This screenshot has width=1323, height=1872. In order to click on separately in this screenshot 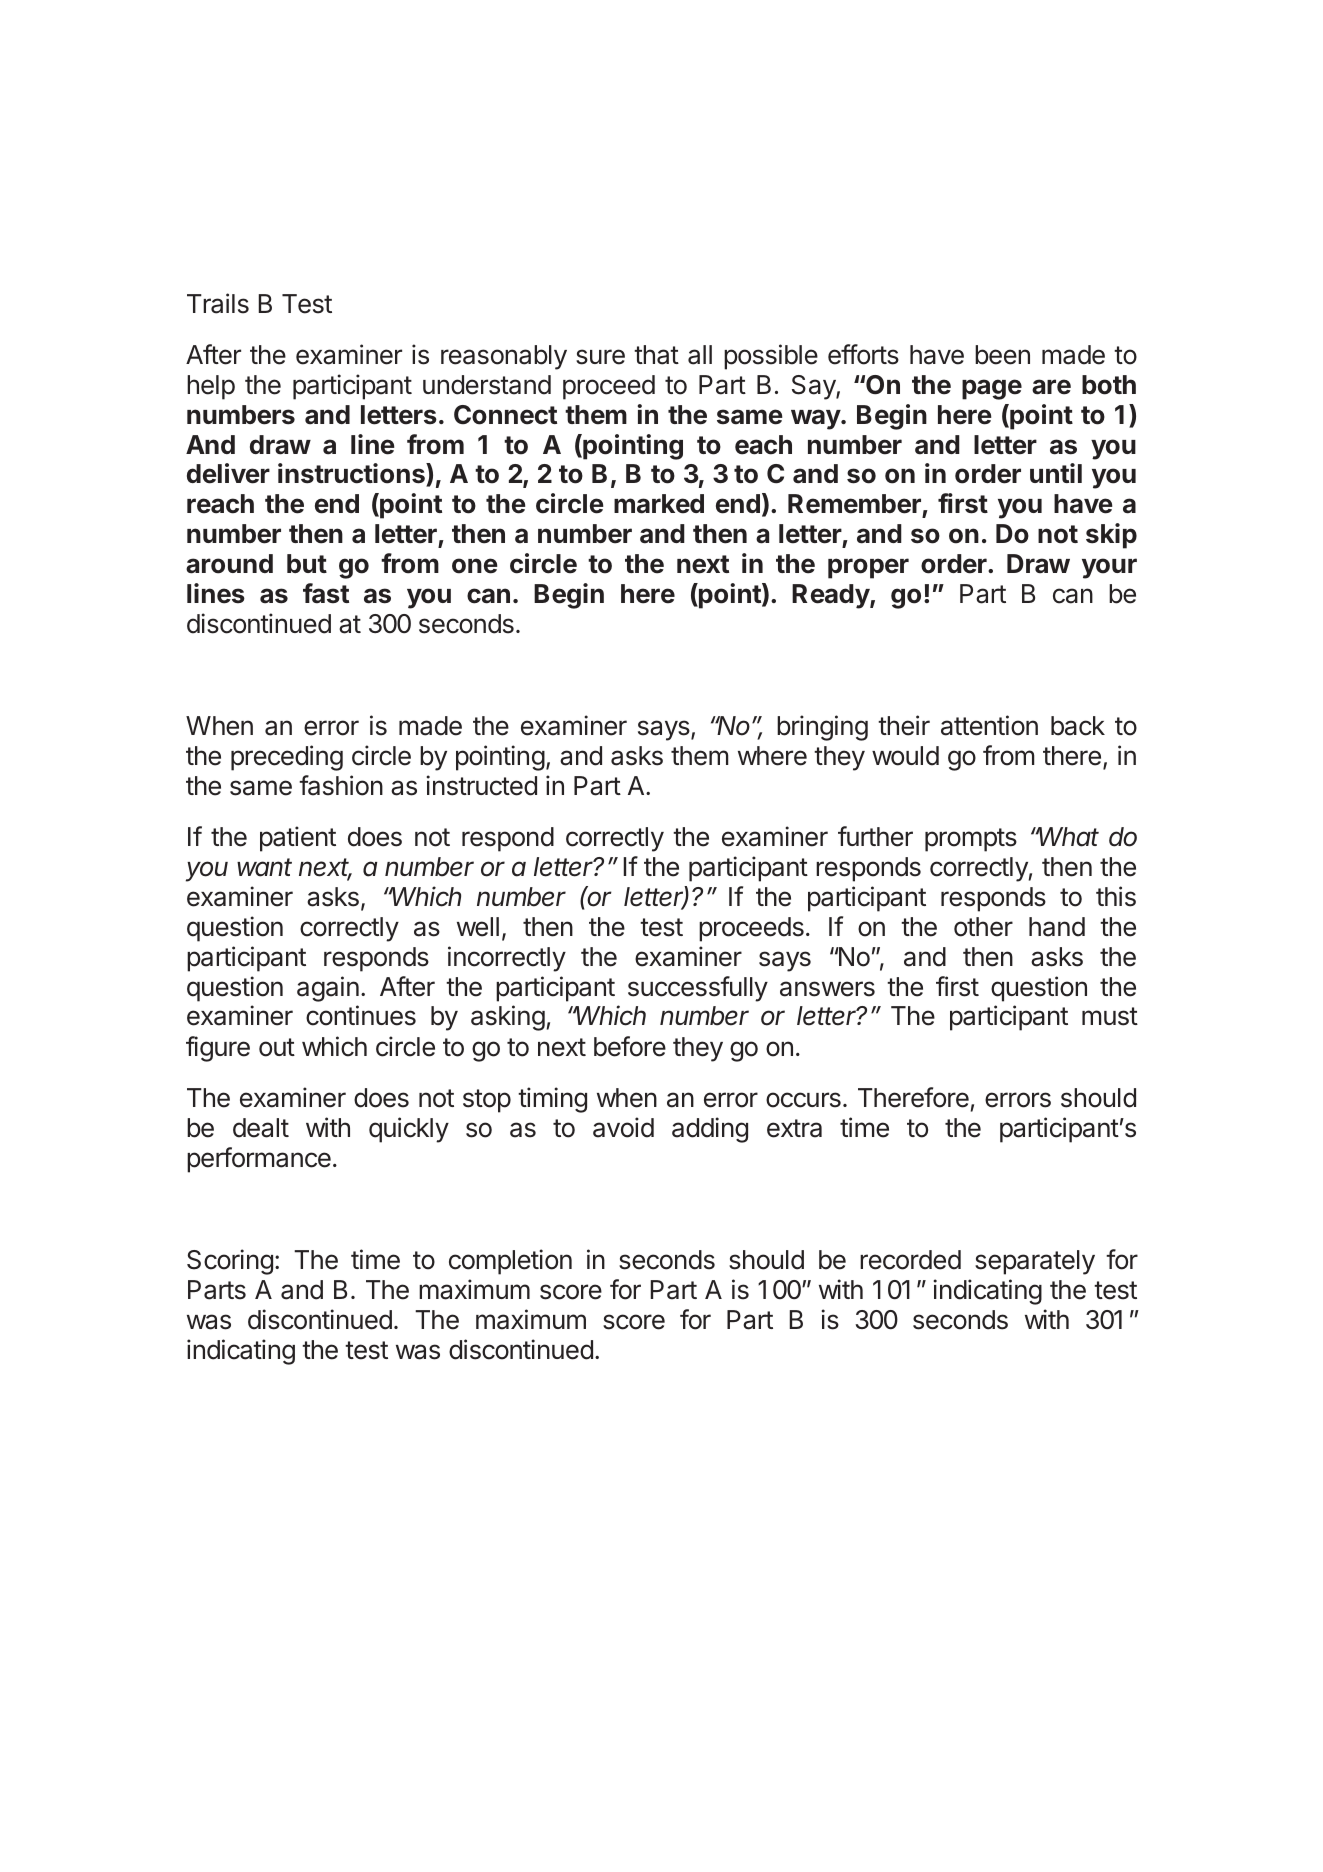, I will do `click(1035, 1262)`.
